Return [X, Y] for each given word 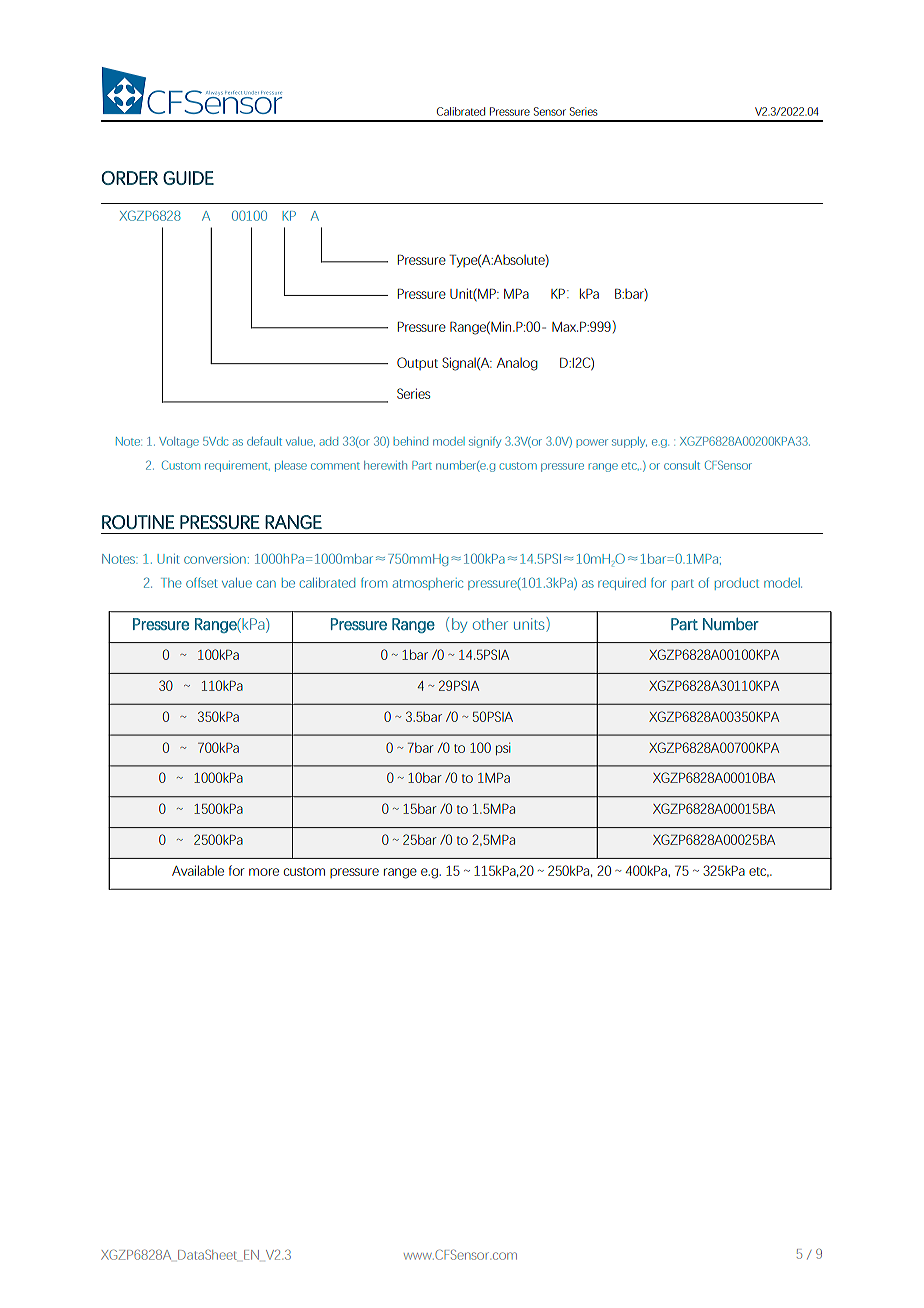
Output [417, 363]
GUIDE [188, 178]
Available [198, 870]
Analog [517, 364]
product [737, 584]
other [490, 624]
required [622, 584]
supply [629, 442]
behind [411, 441]
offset [202, 582]
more [264, 872]
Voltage [179, 442]
